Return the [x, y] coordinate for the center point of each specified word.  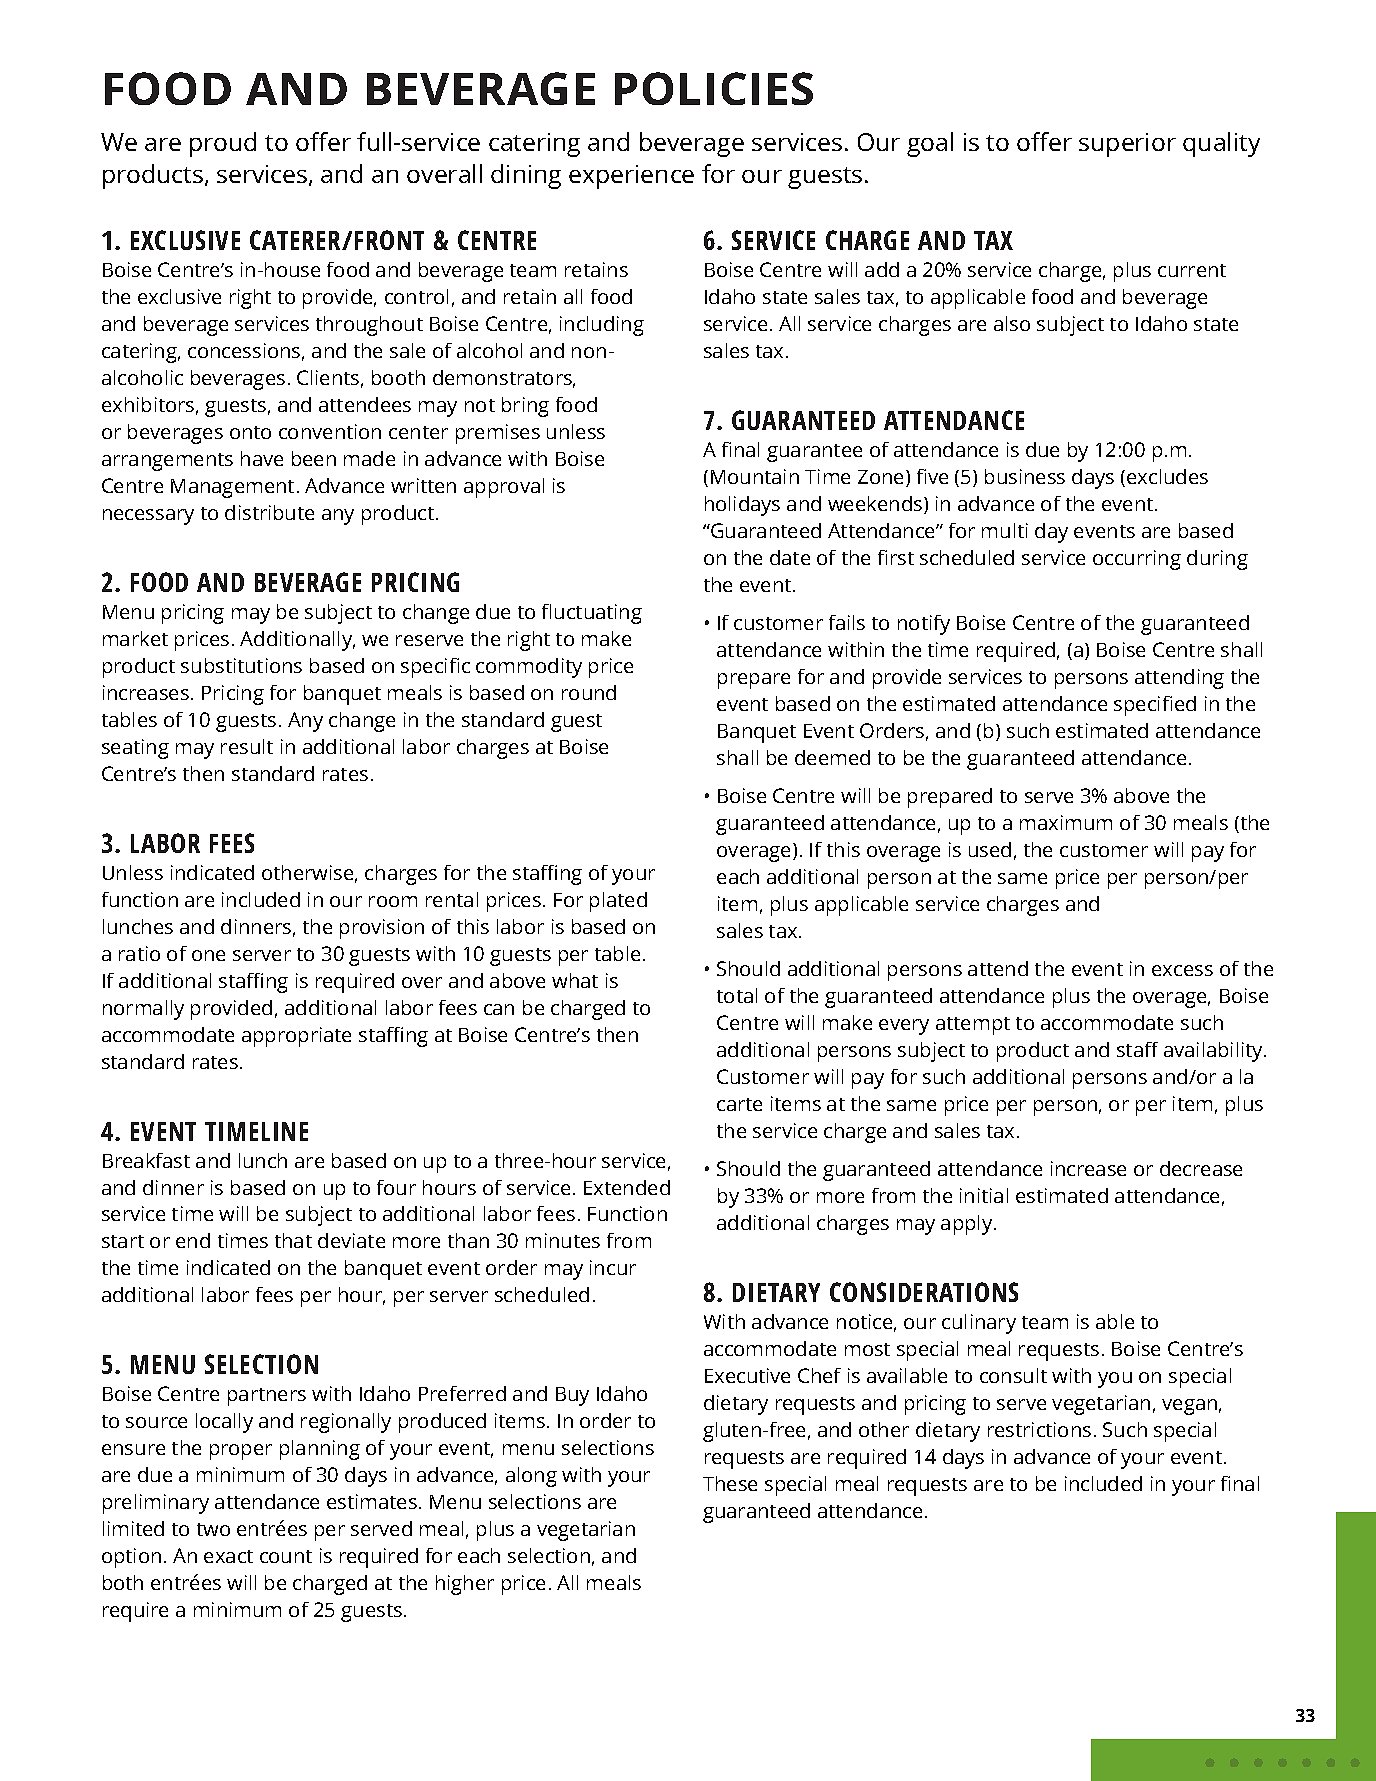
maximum [1066, 822]
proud [223, 144]
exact [228, 1556]
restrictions [1039, 1429]
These [730, 1483]
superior [1127, 145]
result [247, 746]
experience [631, 177]
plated [618, 902]
